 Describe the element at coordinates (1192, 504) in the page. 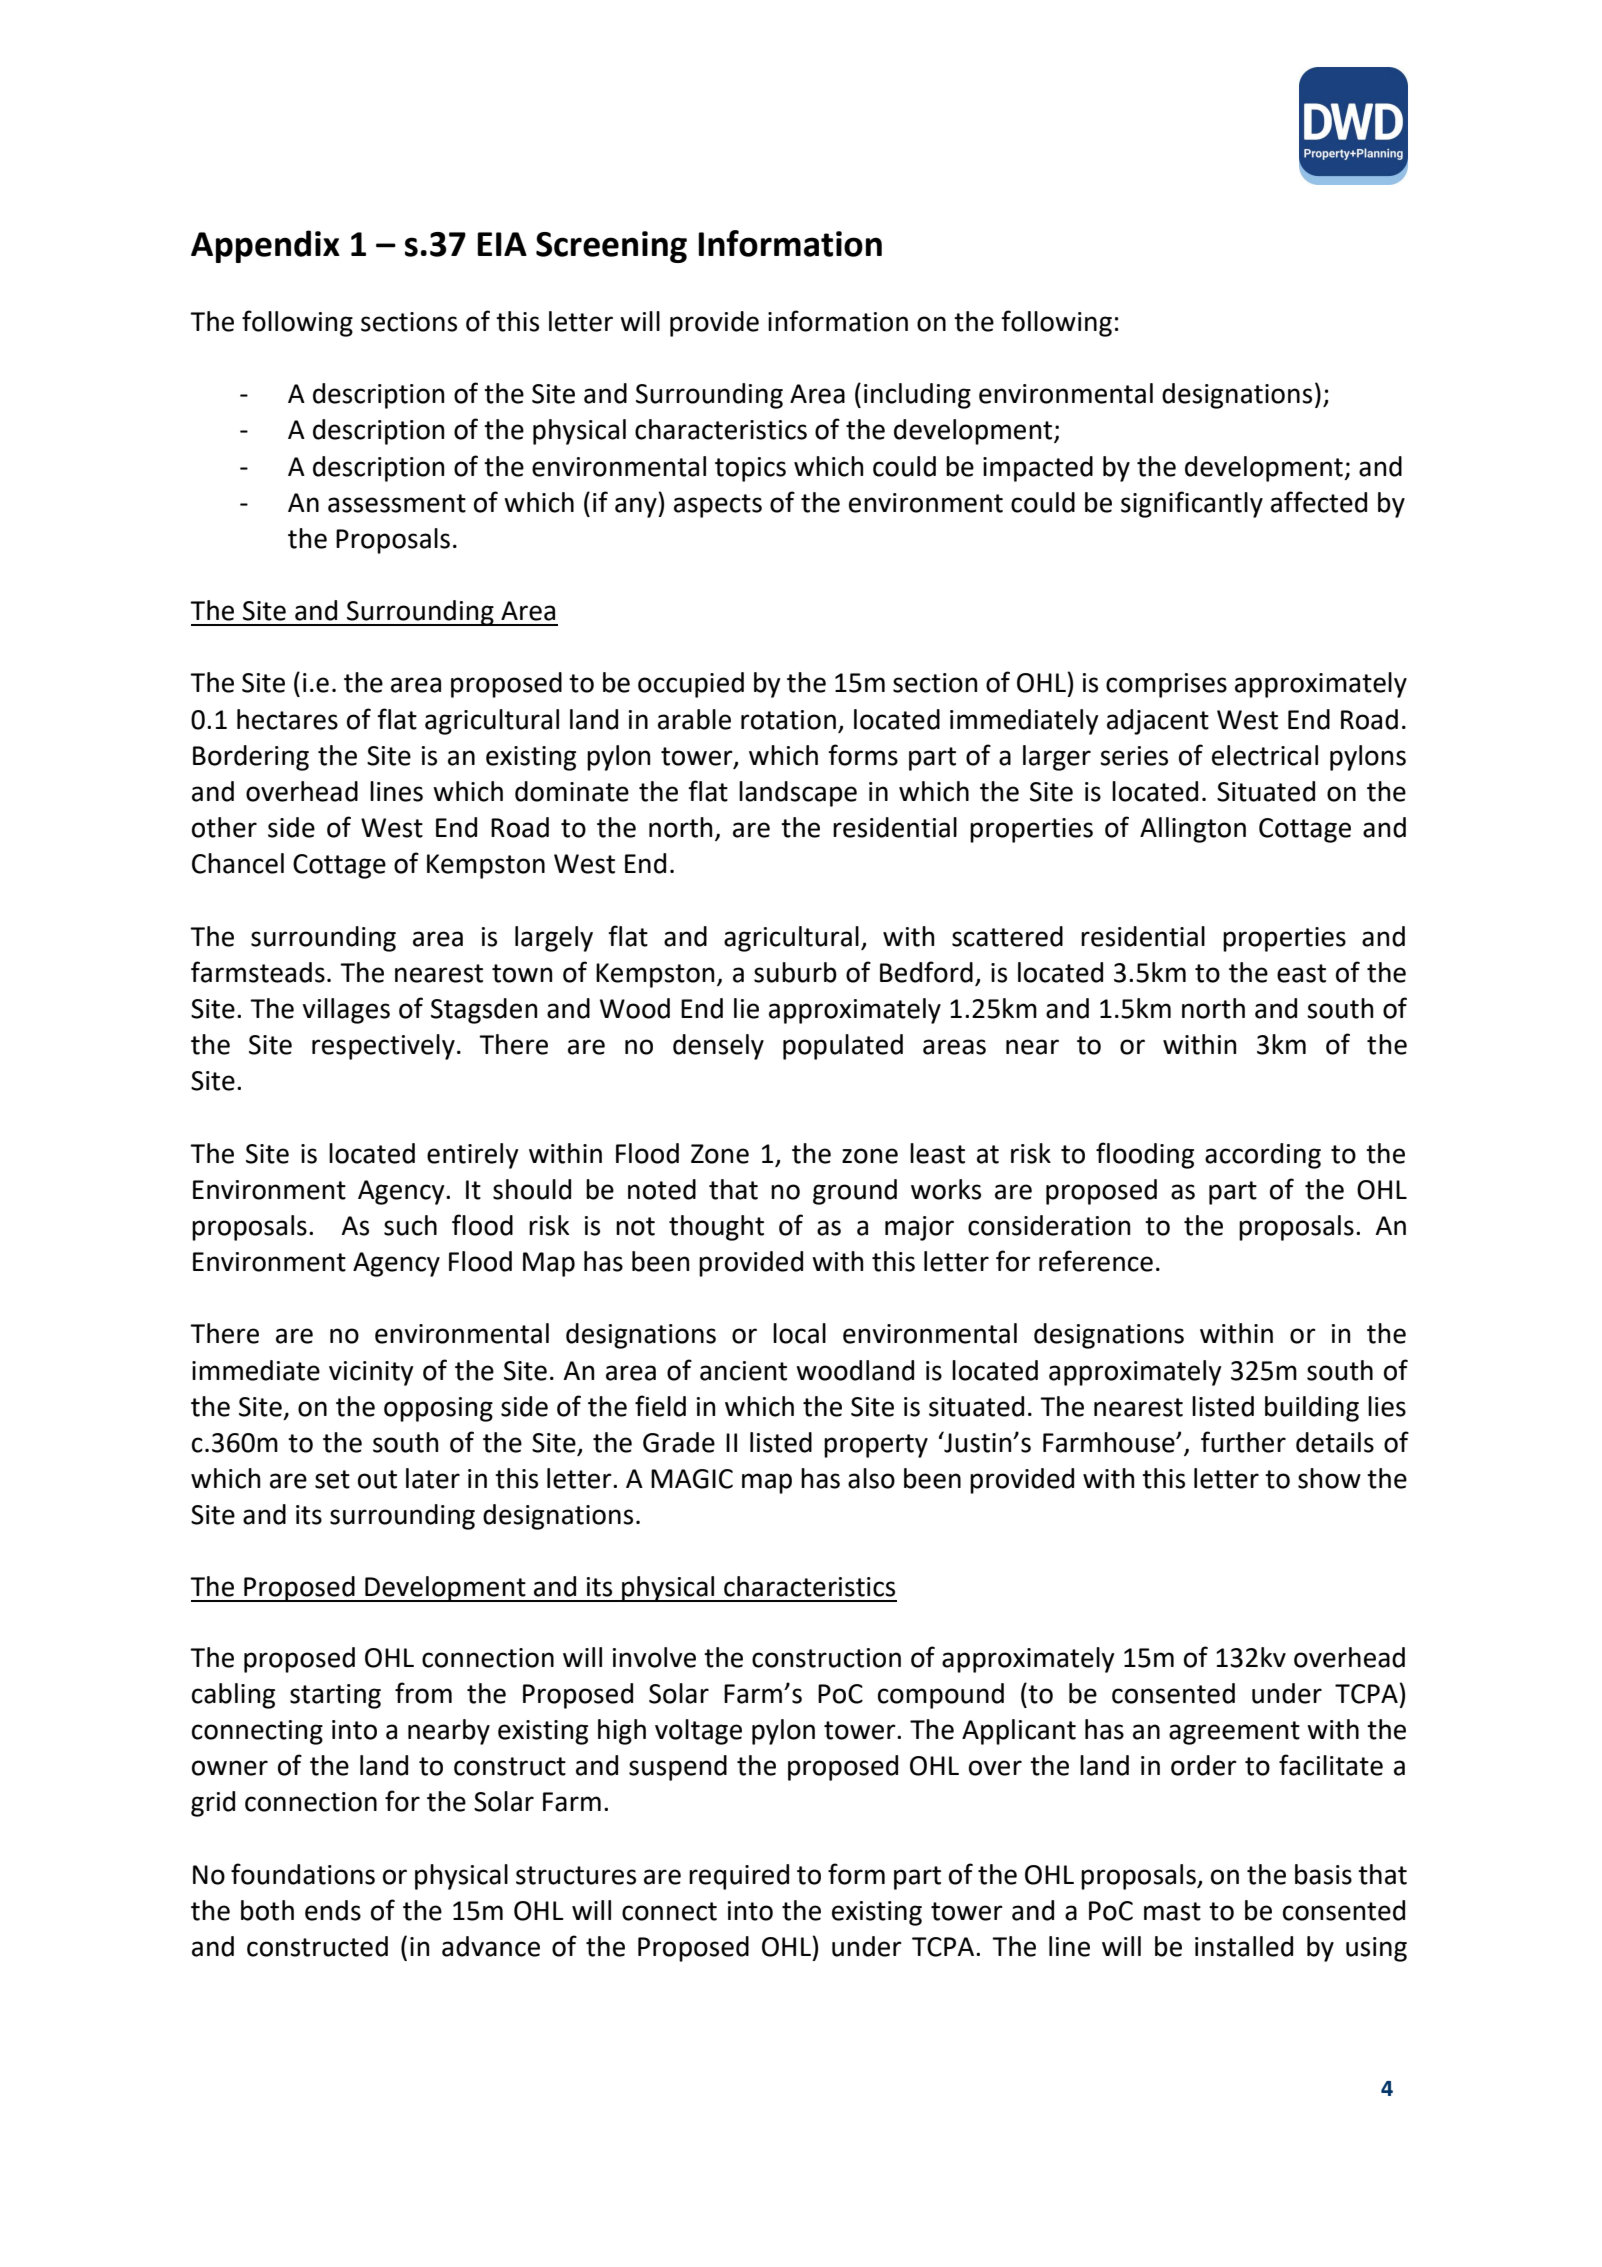

I see `significantly` at that location.
